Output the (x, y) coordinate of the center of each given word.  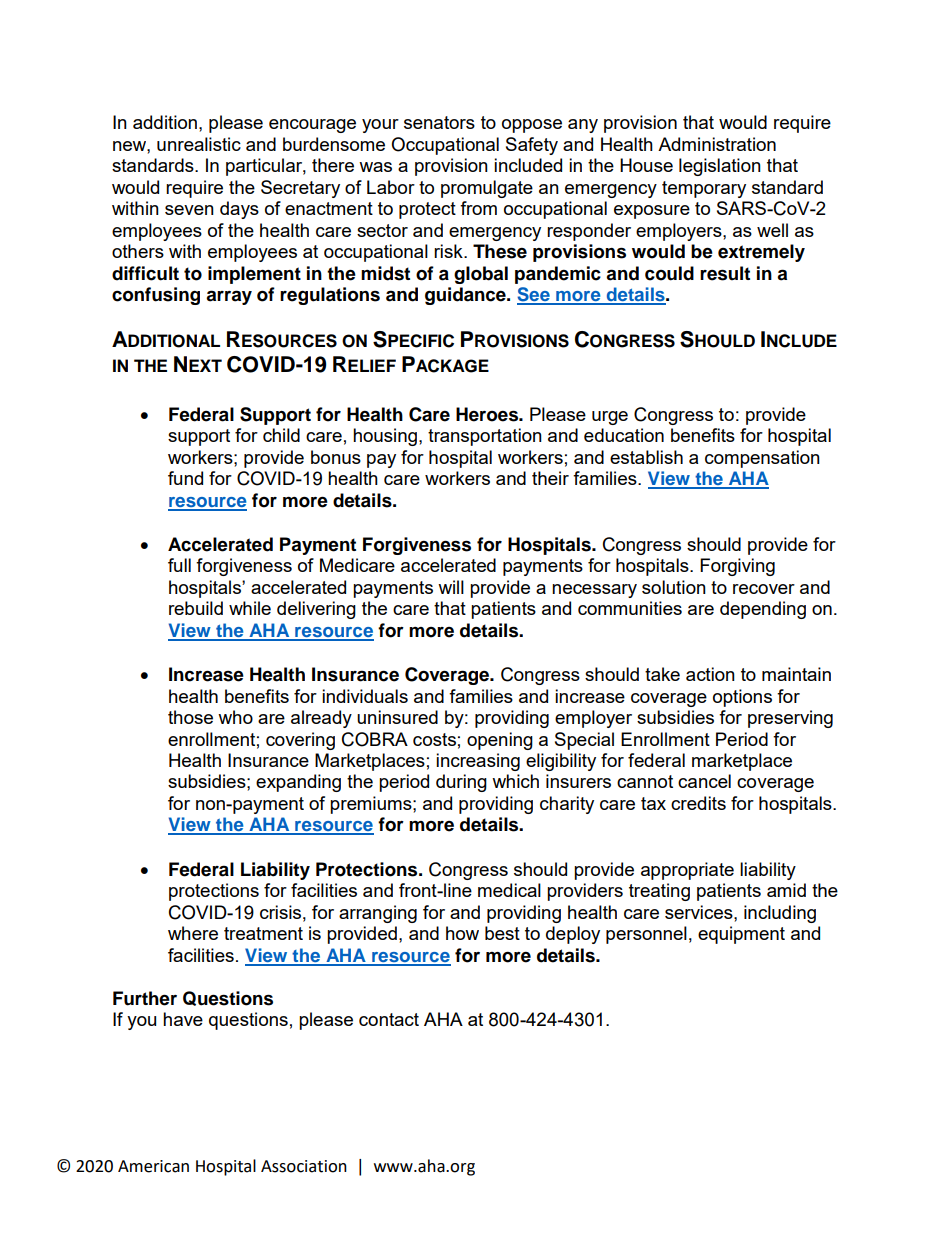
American (153, 1166)
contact (389, 1019)
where (193, 933)
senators (439, 122)
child (281, 435)
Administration (717, 144)
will (451, 587)
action (710, 674)
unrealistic (199, 144)
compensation (762, 459)
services (700, 912)
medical (509, 890)
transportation (485, 437)
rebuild (196, 608)
